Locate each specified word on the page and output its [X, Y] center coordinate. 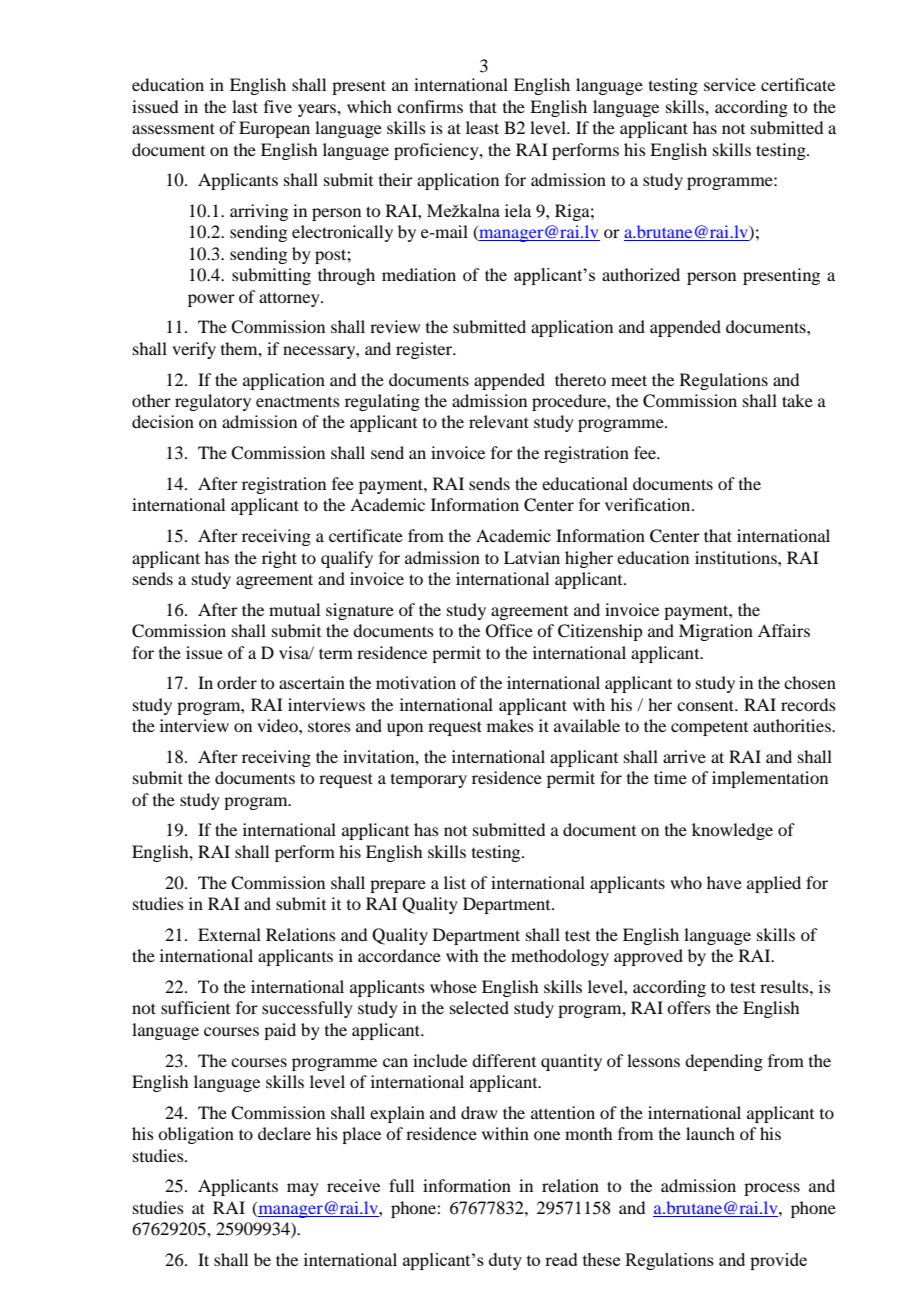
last [245, 106]
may [303, 1189]
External [229, 934]
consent [707, 705]
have [724, 882]
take [797, 400]
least [482, 127]
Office [509, 631]
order [237, 682]
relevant [499, 421]
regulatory [213, 402]
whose [453, 986]
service [730, 84]
